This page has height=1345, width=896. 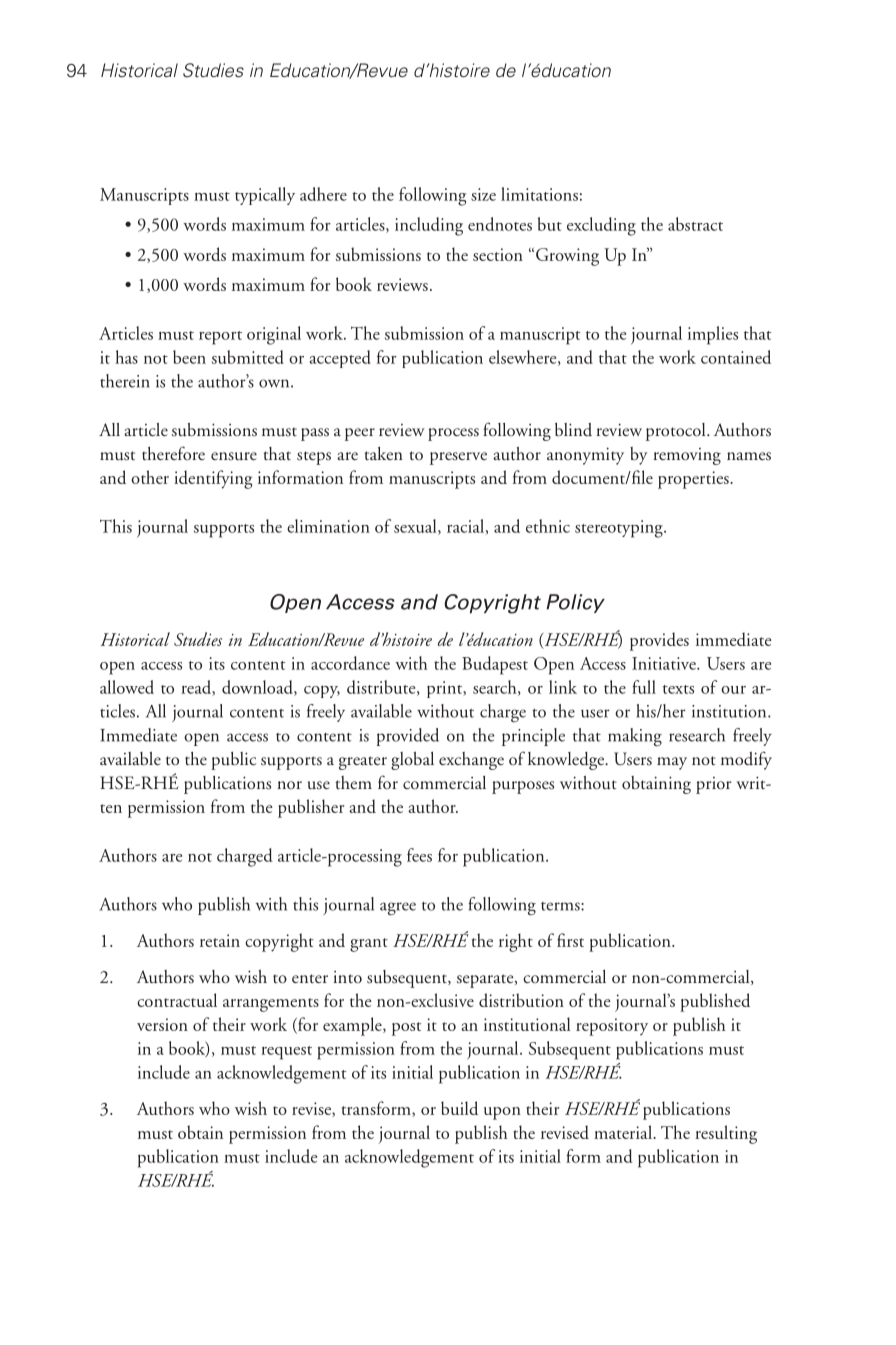 What do you see at coordinates (265, 196) in the page?
I see `typically` at bounding box center [265, 196].
